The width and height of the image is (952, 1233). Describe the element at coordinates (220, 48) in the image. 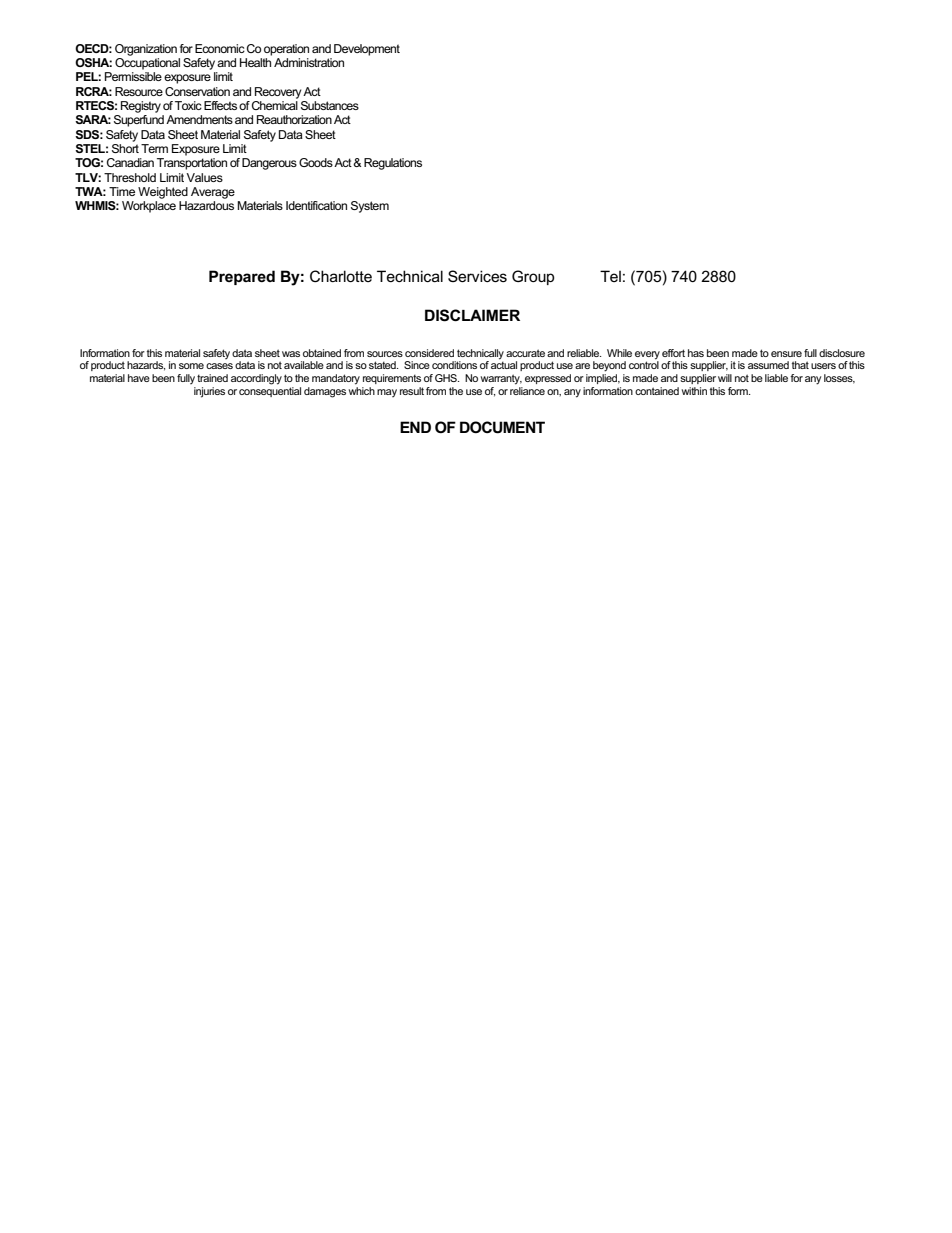

I see `Economic` at that location.
